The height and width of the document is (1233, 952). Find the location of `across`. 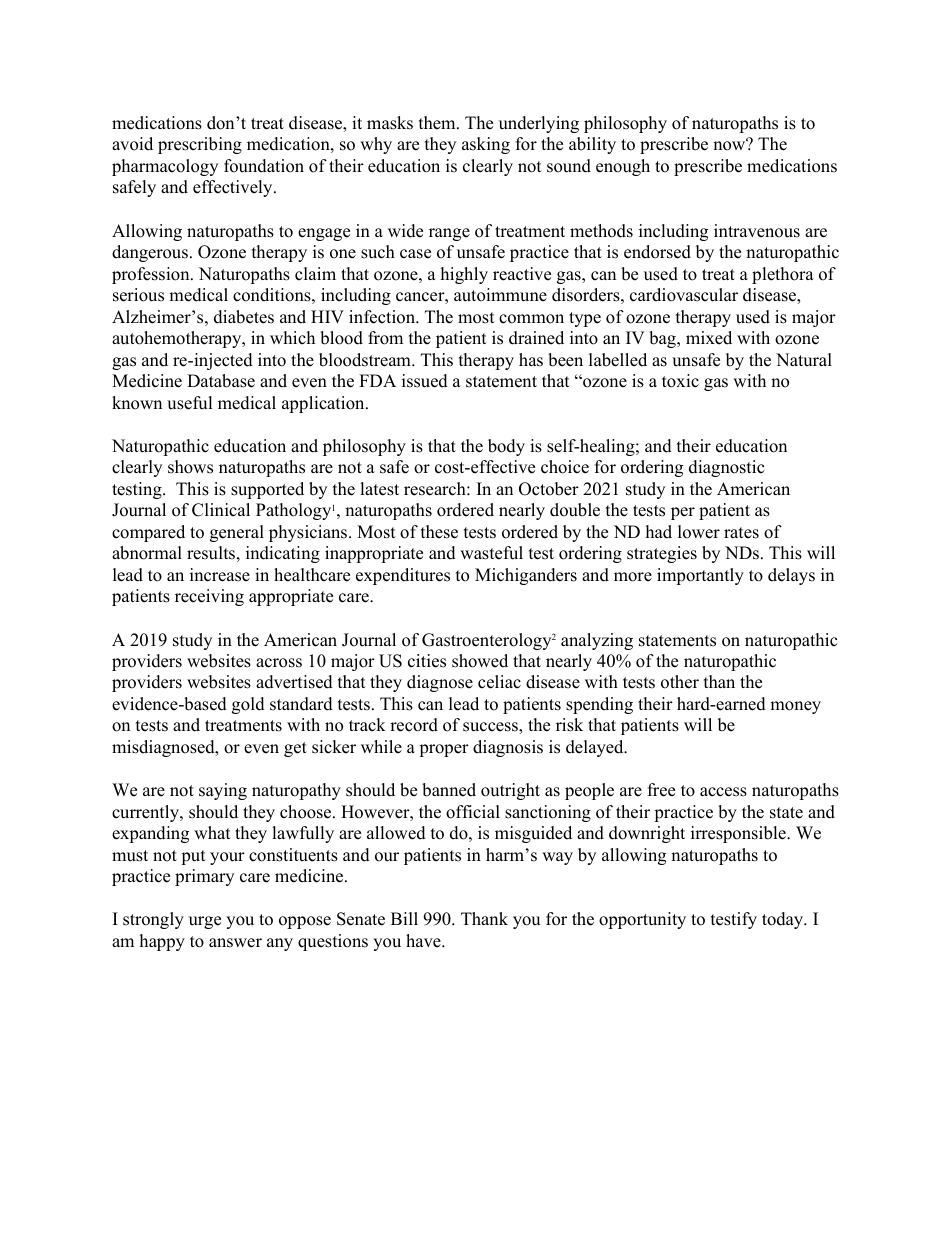

across is located at coordinates (279, 663).
